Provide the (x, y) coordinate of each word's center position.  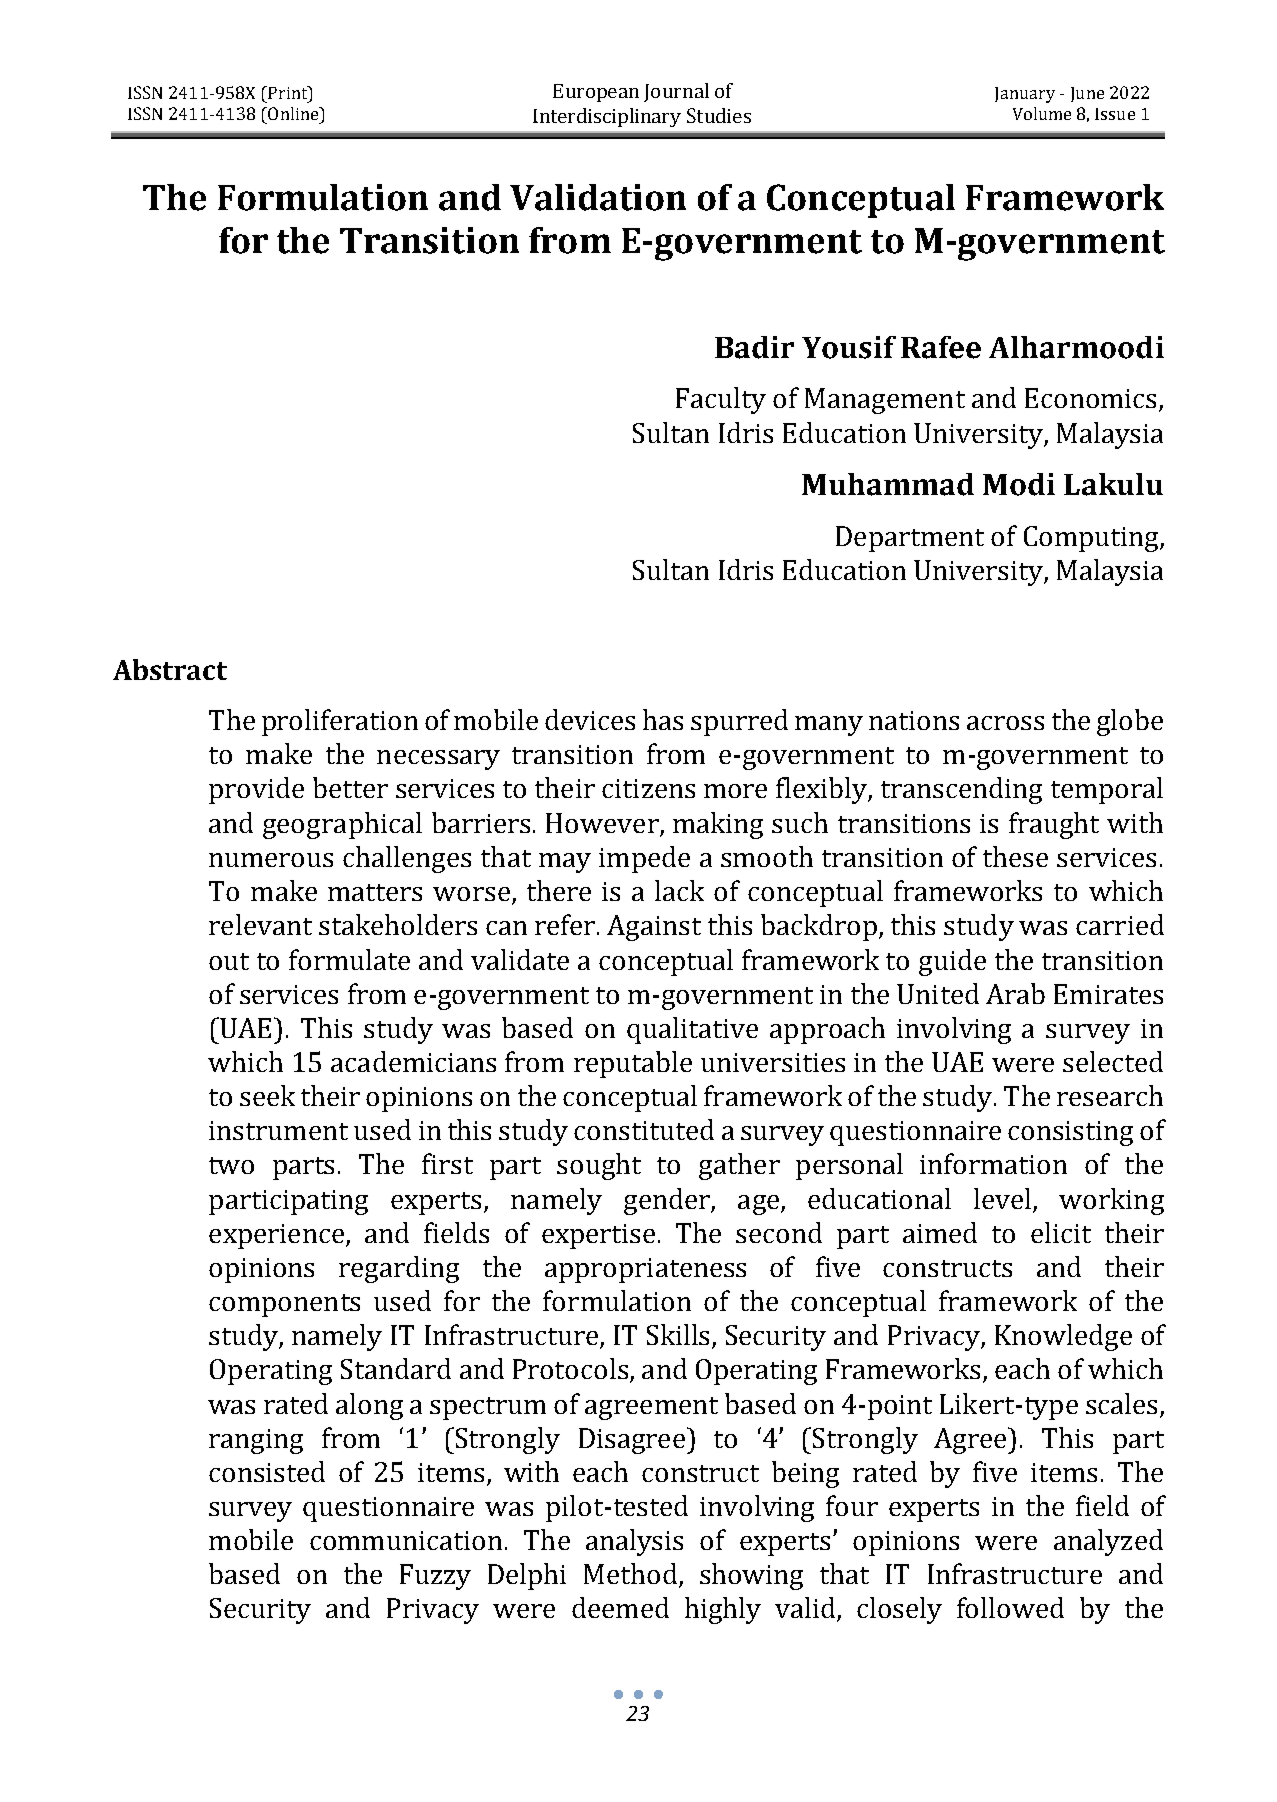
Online (293, 113)
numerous (271, 860)
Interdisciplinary (607, 117)
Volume (1042, 113)
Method (632, 1575)
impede (644, 859)
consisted (267, 1471)
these (1015, 856)
